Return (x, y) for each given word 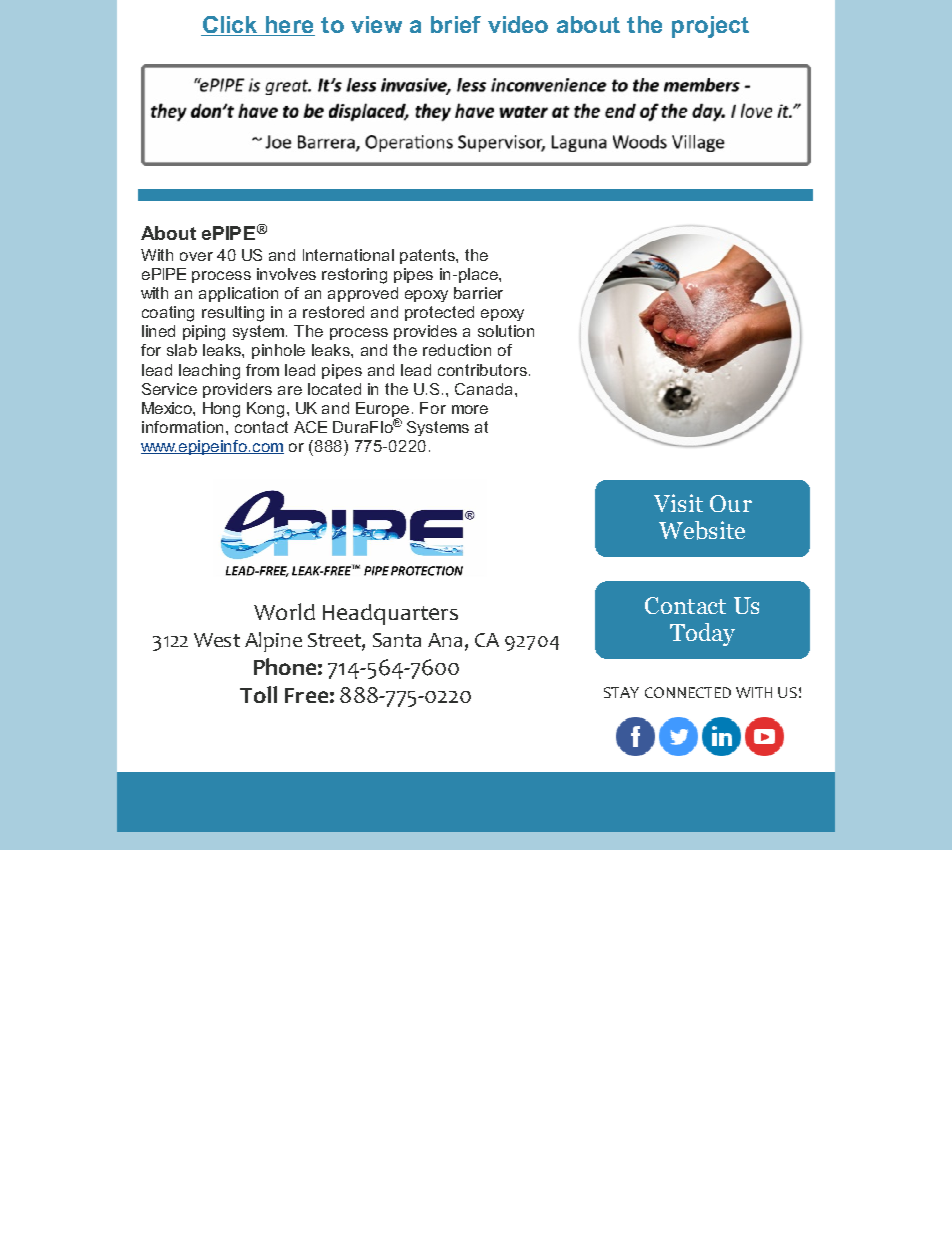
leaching (209, 372)
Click (230, 26)
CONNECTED (688, 692)
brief (456, 24)
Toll (258, 694)
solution (506, 331)
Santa (397, 640)
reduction (457, 350)
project (710, 27)
